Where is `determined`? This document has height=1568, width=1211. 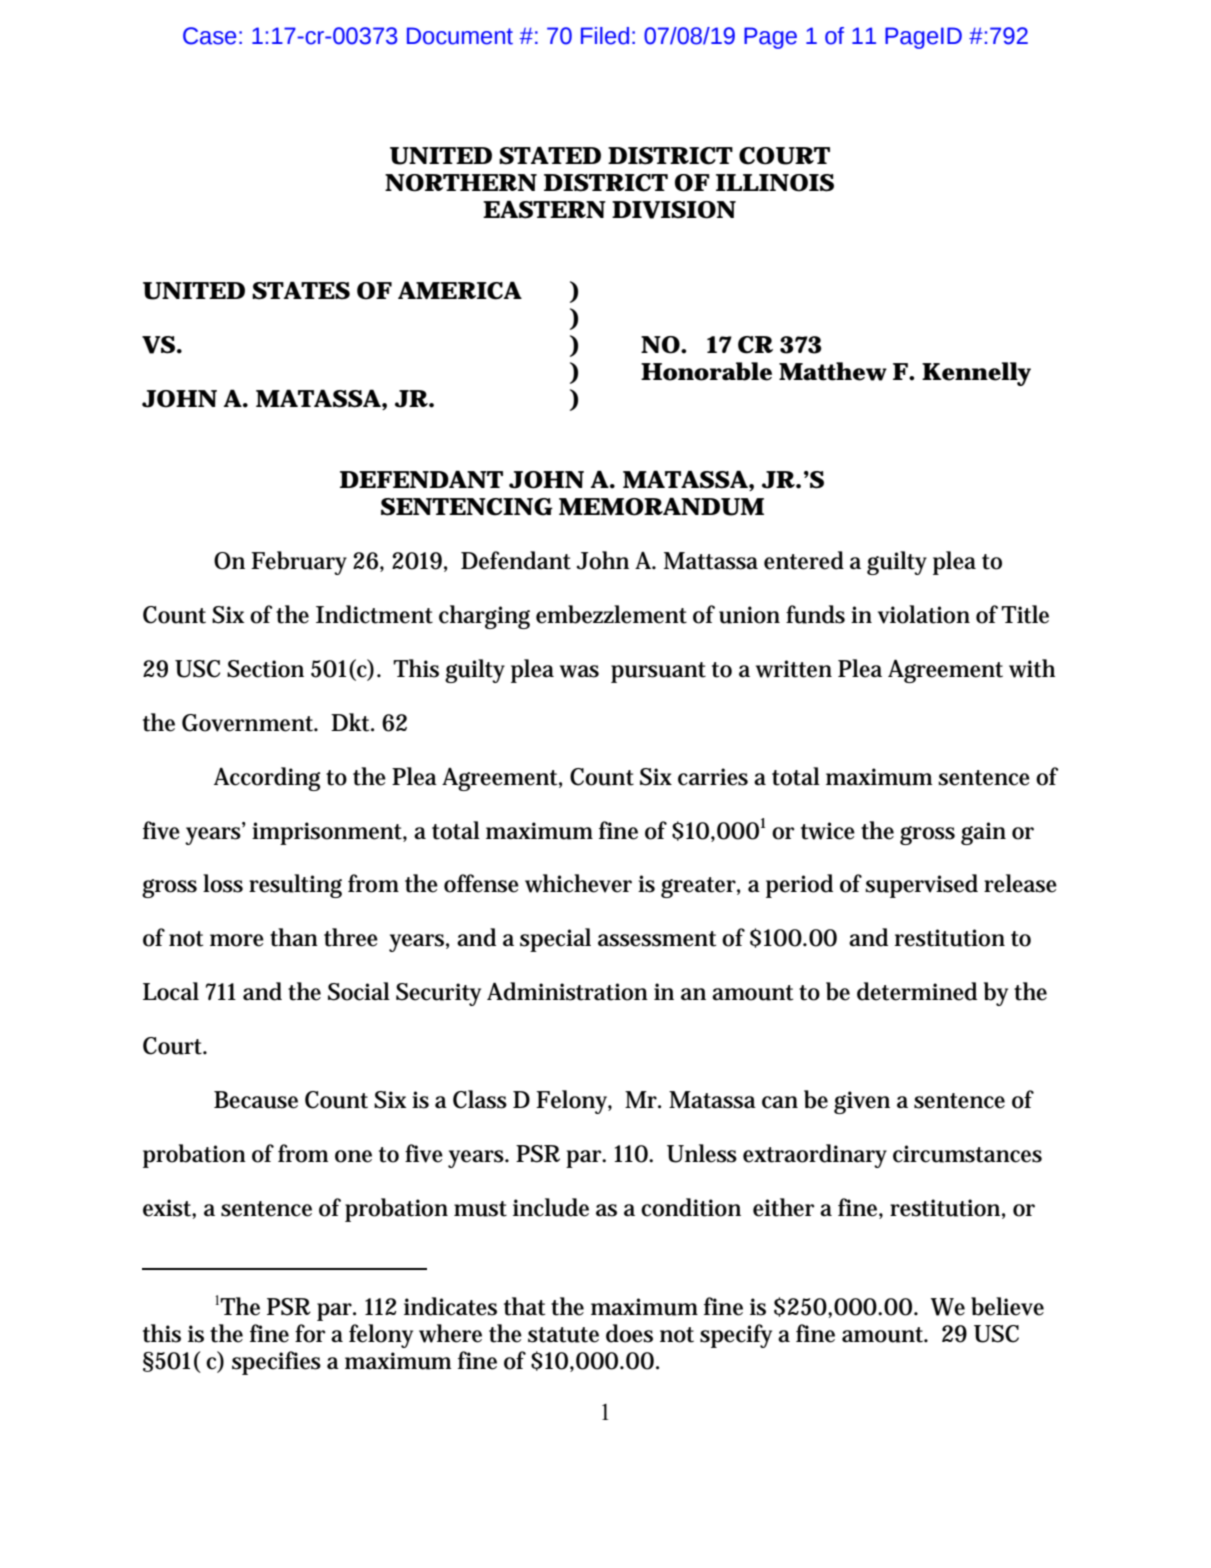 determined is located at coordinates (917, 991).
